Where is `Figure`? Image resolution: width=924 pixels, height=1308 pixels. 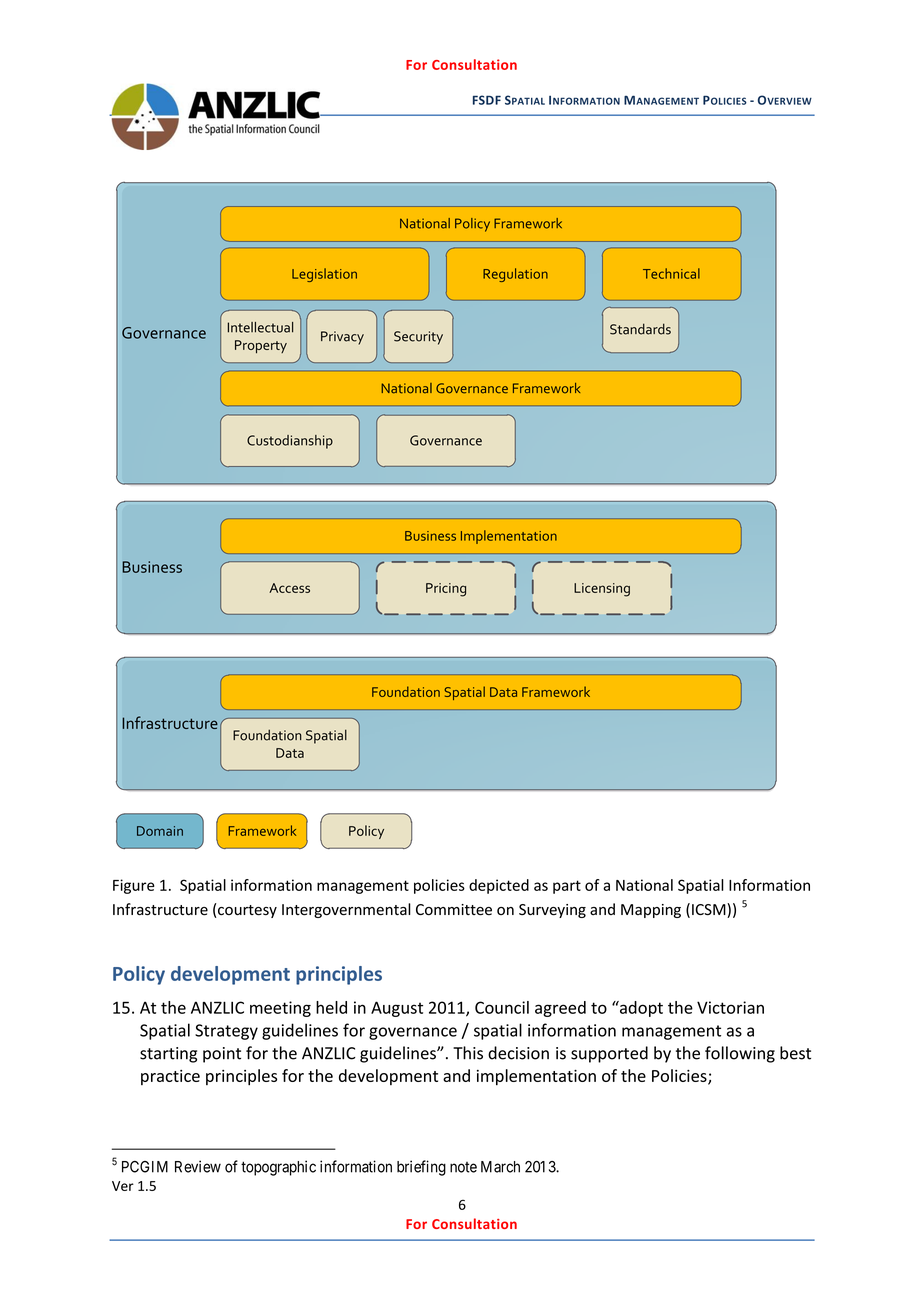 Figure is located at coordinates (134, 886).
